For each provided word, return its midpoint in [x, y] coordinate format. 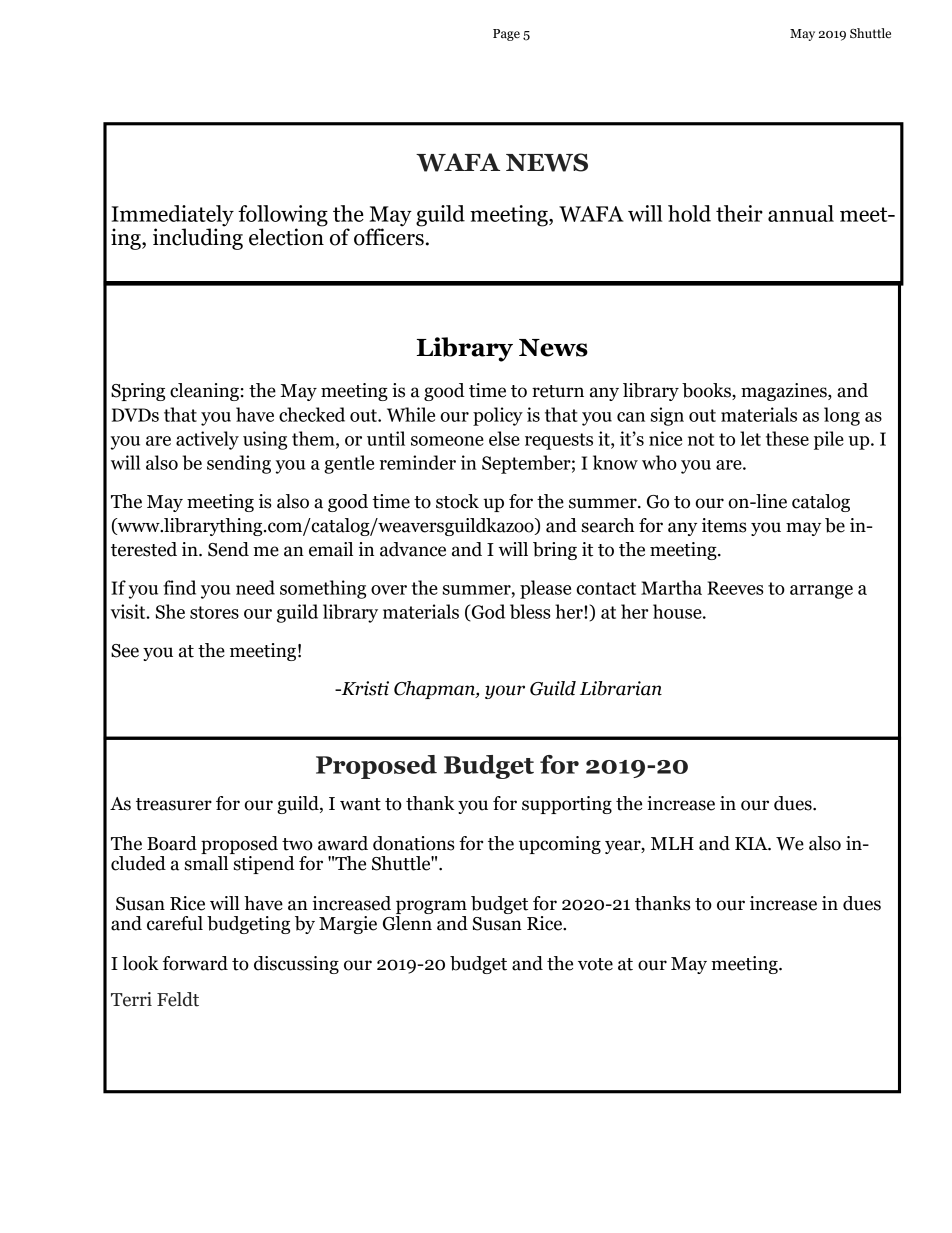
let [750, 438]
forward [195, 963]
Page [506, 35]
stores [214, 612]
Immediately [173, 217]
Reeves [735, 588]
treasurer [174, 804]
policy [498, 416]
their [739, 213]
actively [207, 440]
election [286, 236]
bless [530, 611]
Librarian [621, 688]
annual [801, 213]
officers [389, 236]
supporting [567, 805]
